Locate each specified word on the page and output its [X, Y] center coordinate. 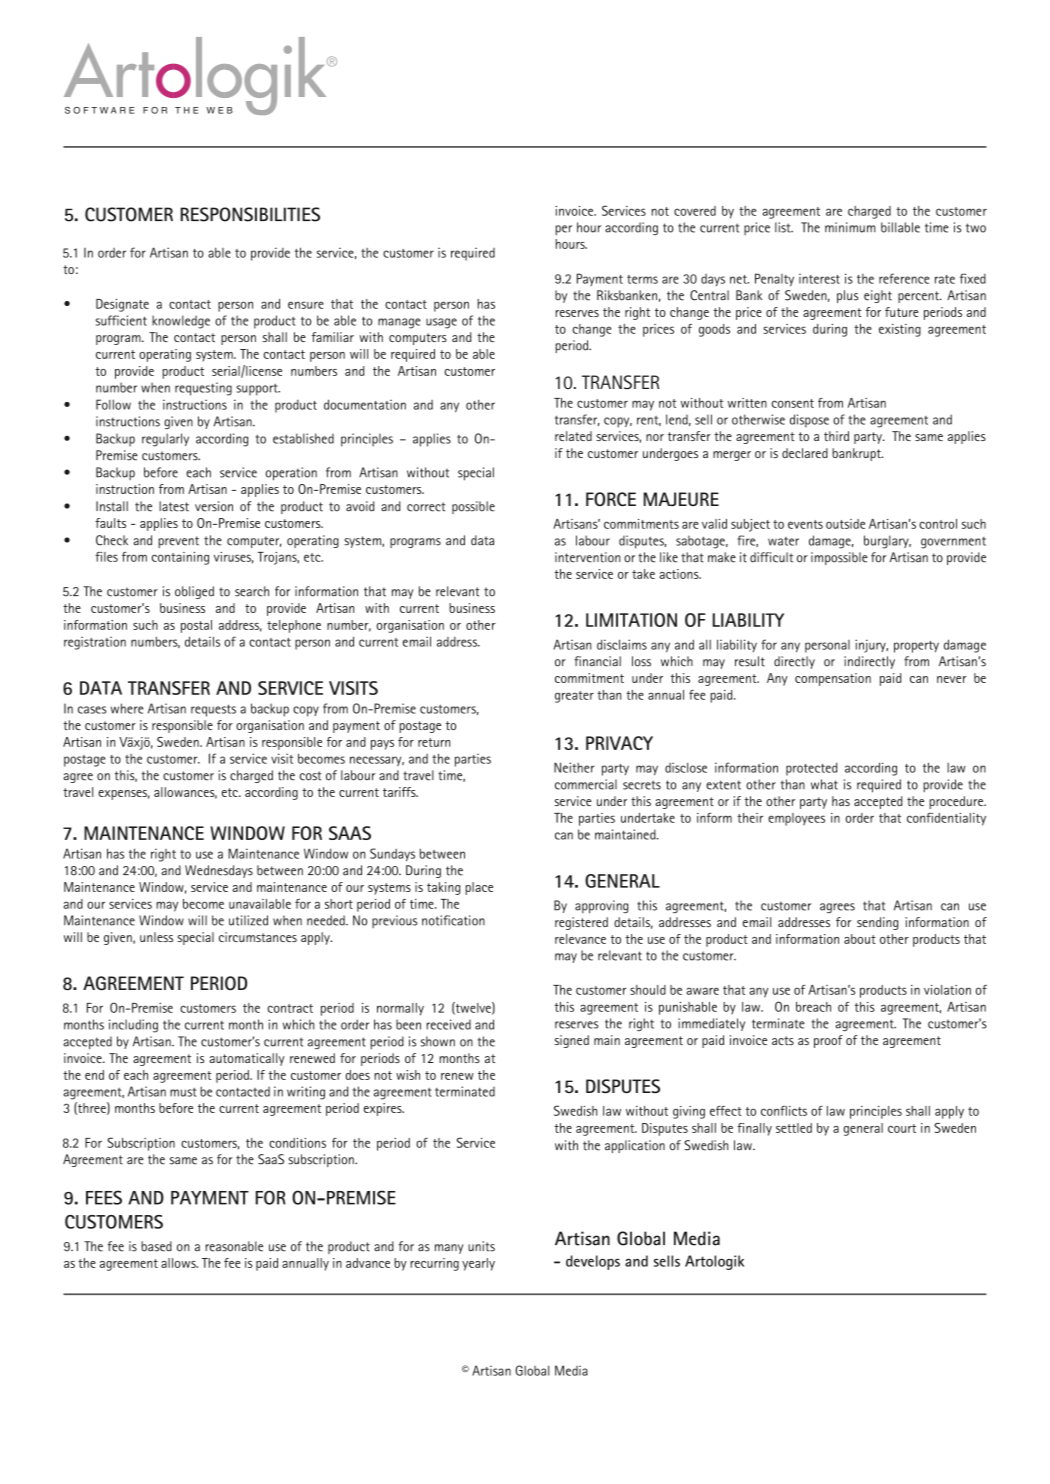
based [156, 1246]
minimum [850, 227]
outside [845, 524]
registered [581, 923]
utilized [248, 920]
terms [642, 279]
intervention [588, 557]
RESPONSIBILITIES [250, 214]
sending [877, 923]
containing [180, 558]
